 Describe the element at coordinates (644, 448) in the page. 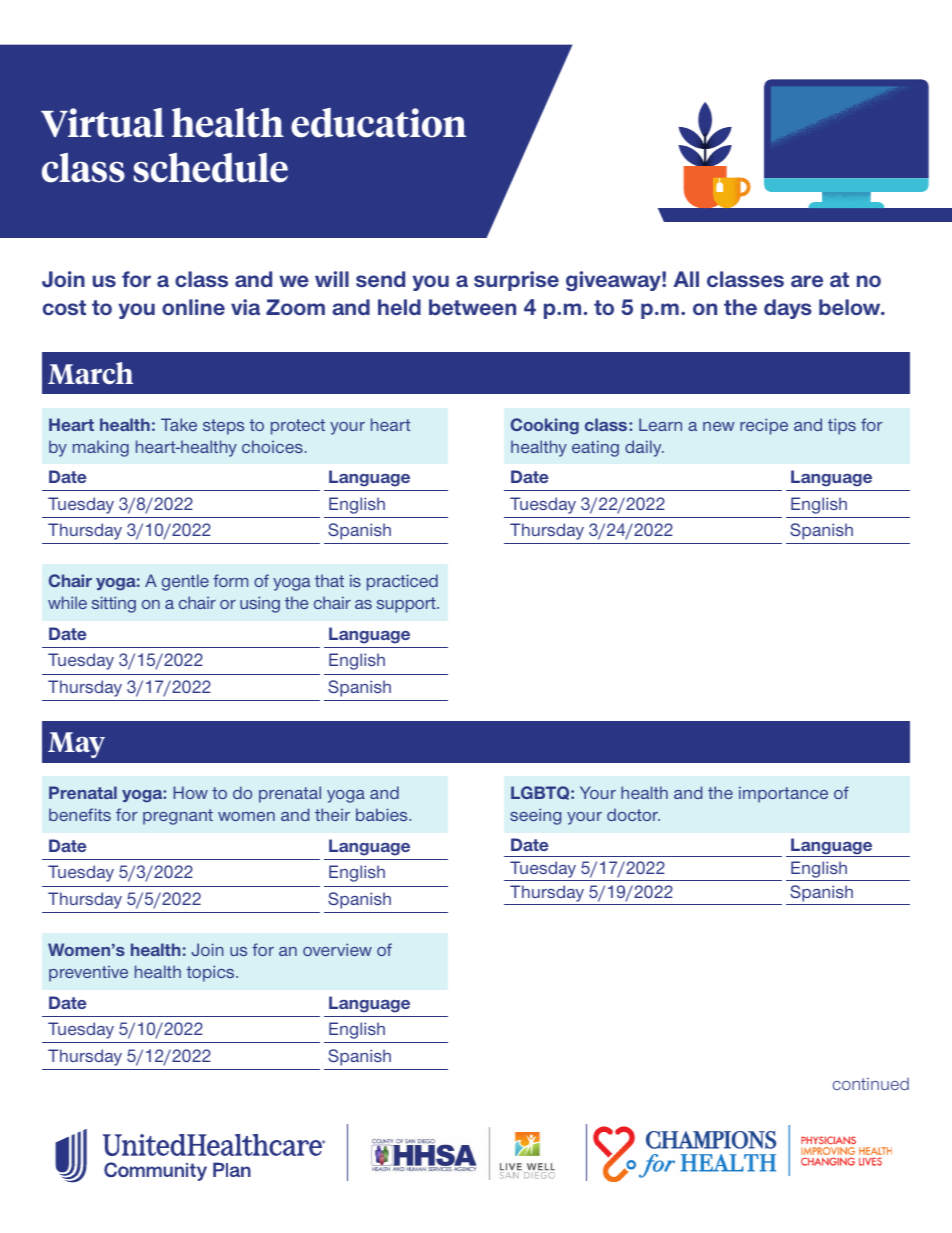

I see `daily` at that location.
